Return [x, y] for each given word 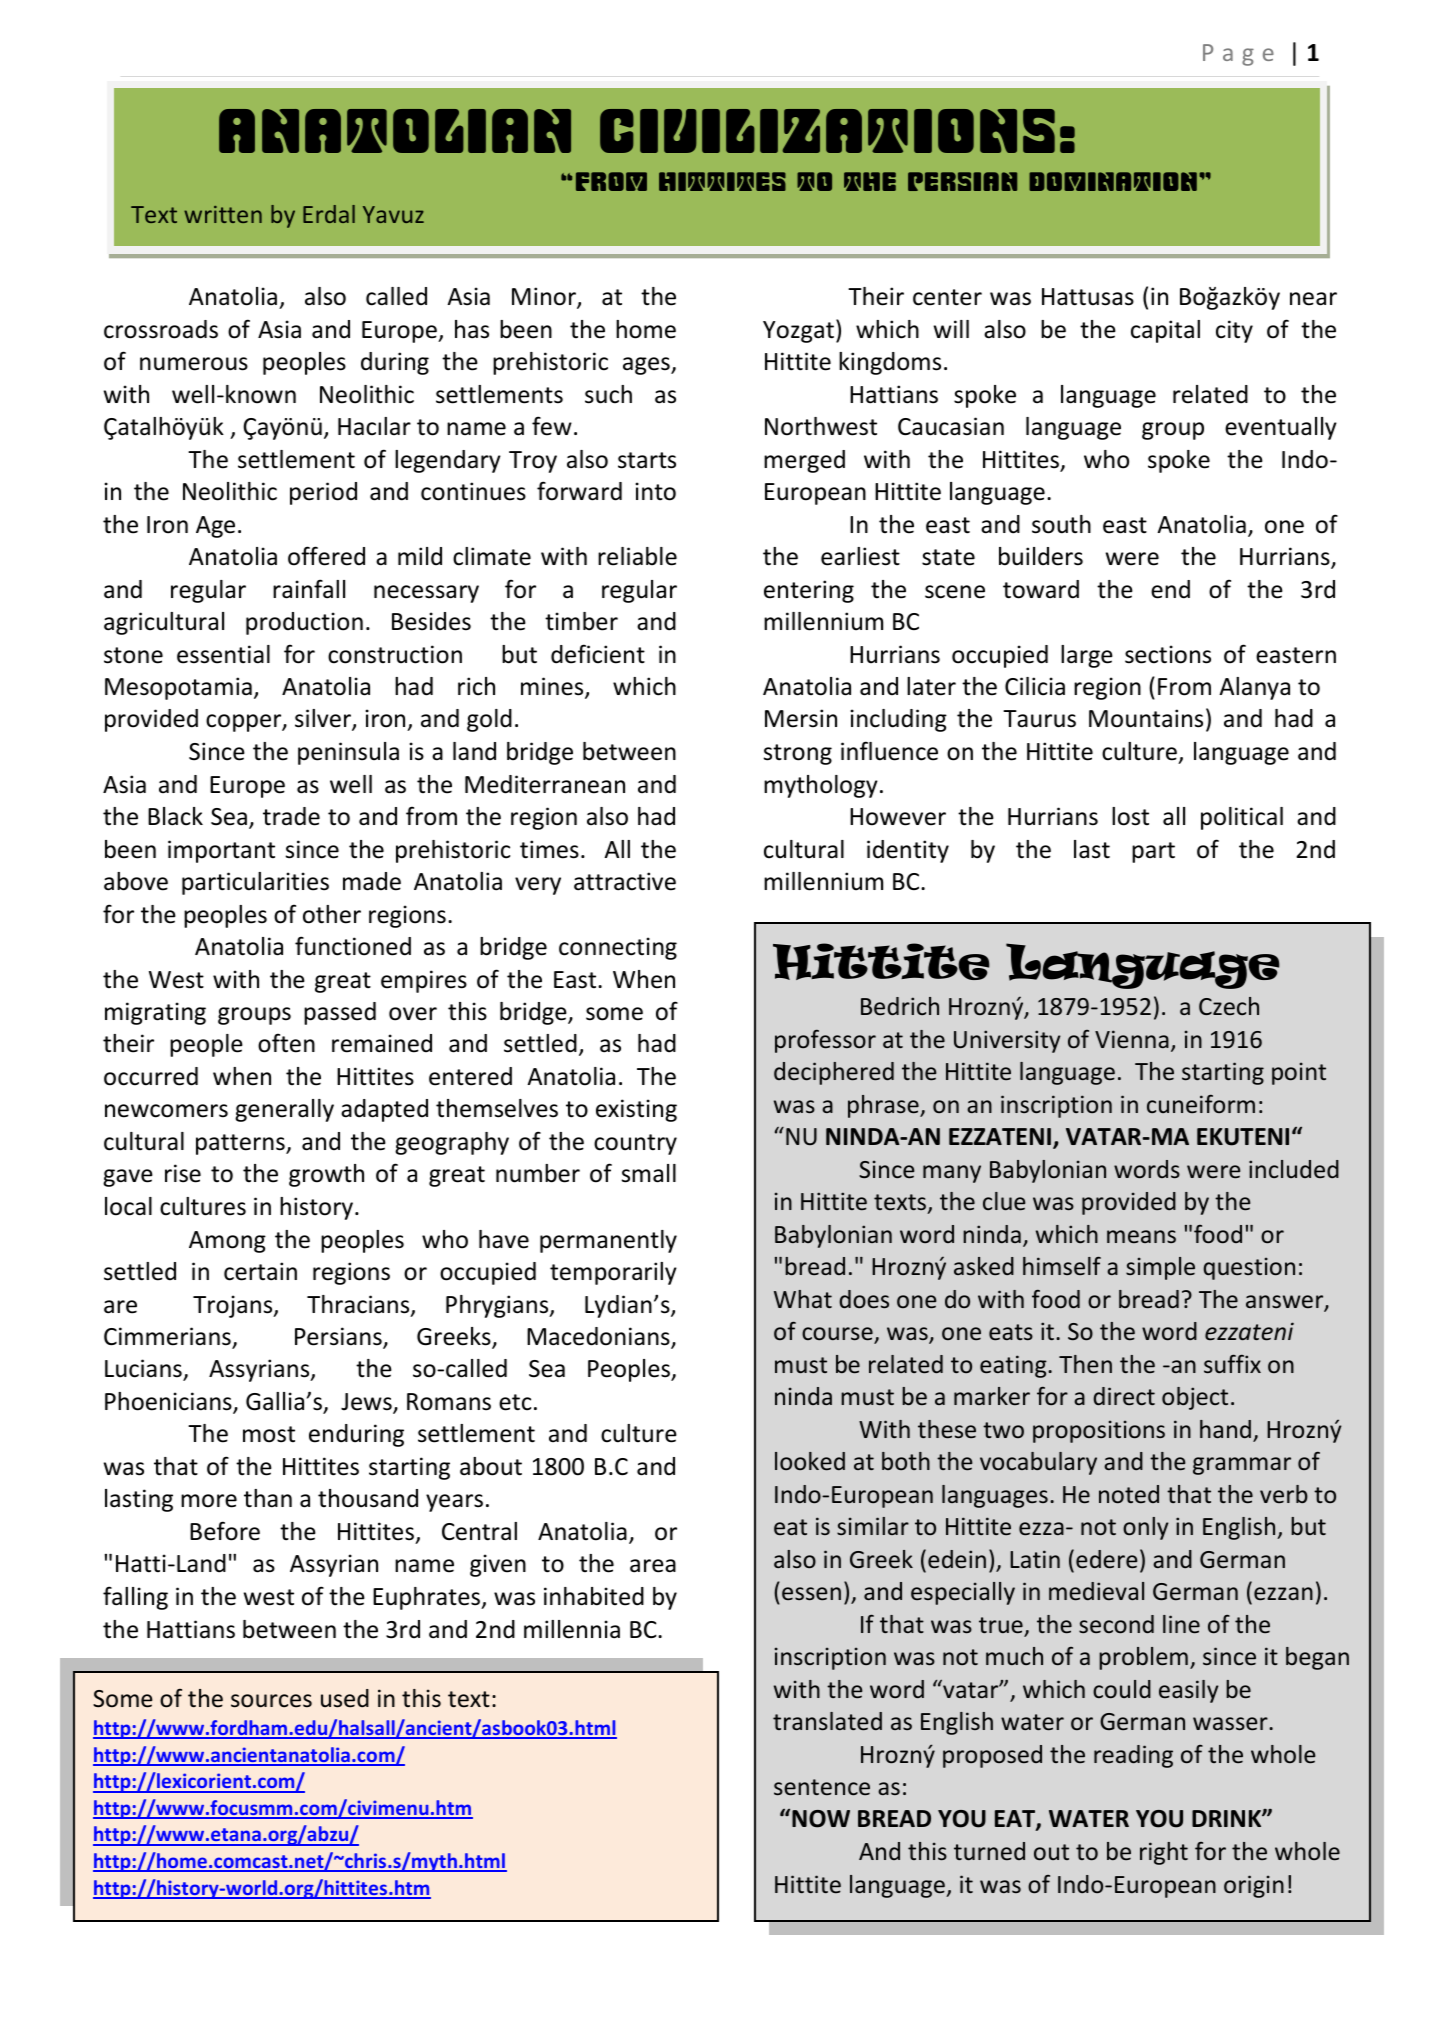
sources [271, 1701]
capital [1165, 331]
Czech [1229, 1006]
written [223, 214]
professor [825, 1041]
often [286, 1043]
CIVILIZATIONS [827, 131]
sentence [822, 1787]
